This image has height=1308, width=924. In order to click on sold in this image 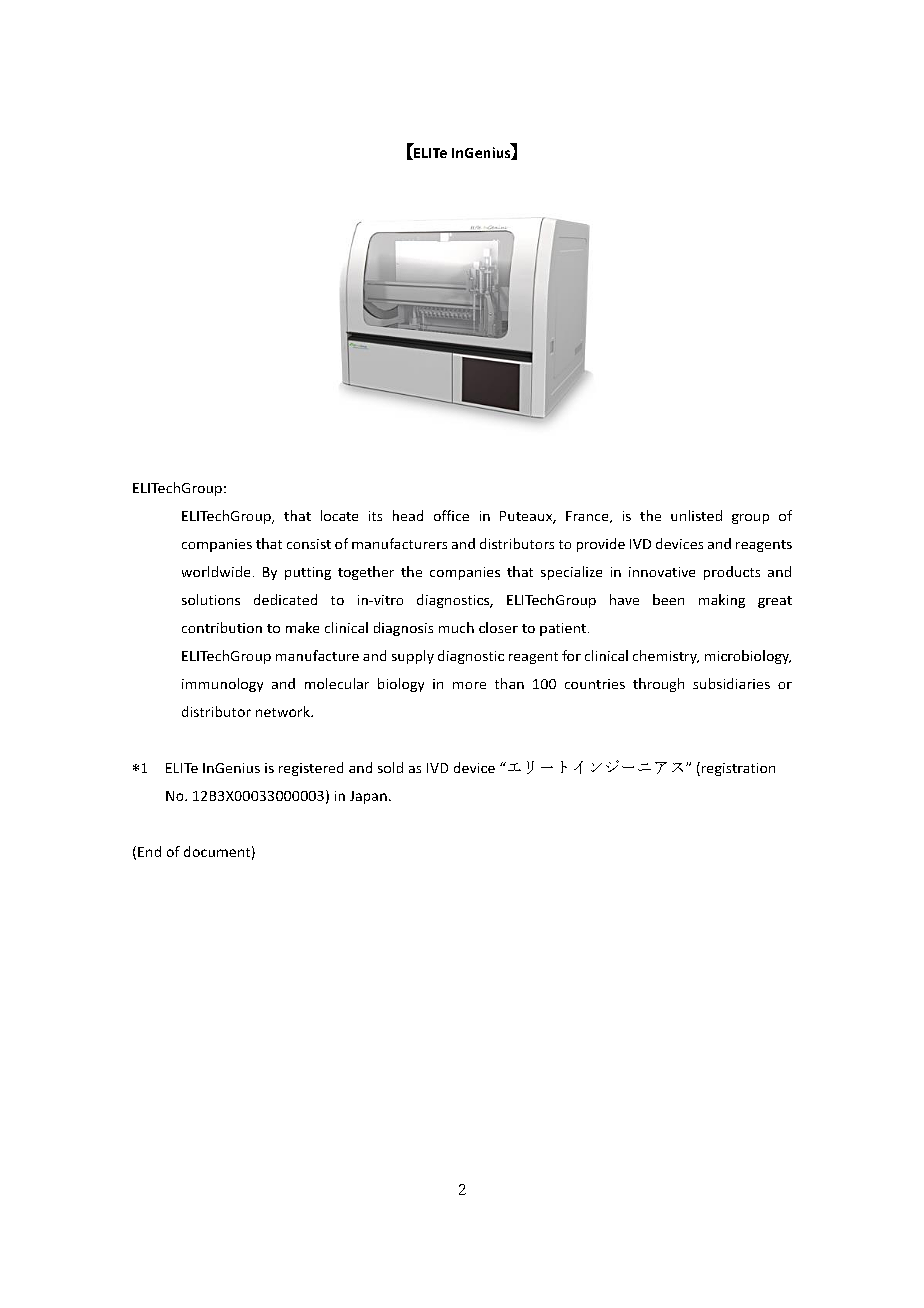, I will do `click(390, 767)`.
